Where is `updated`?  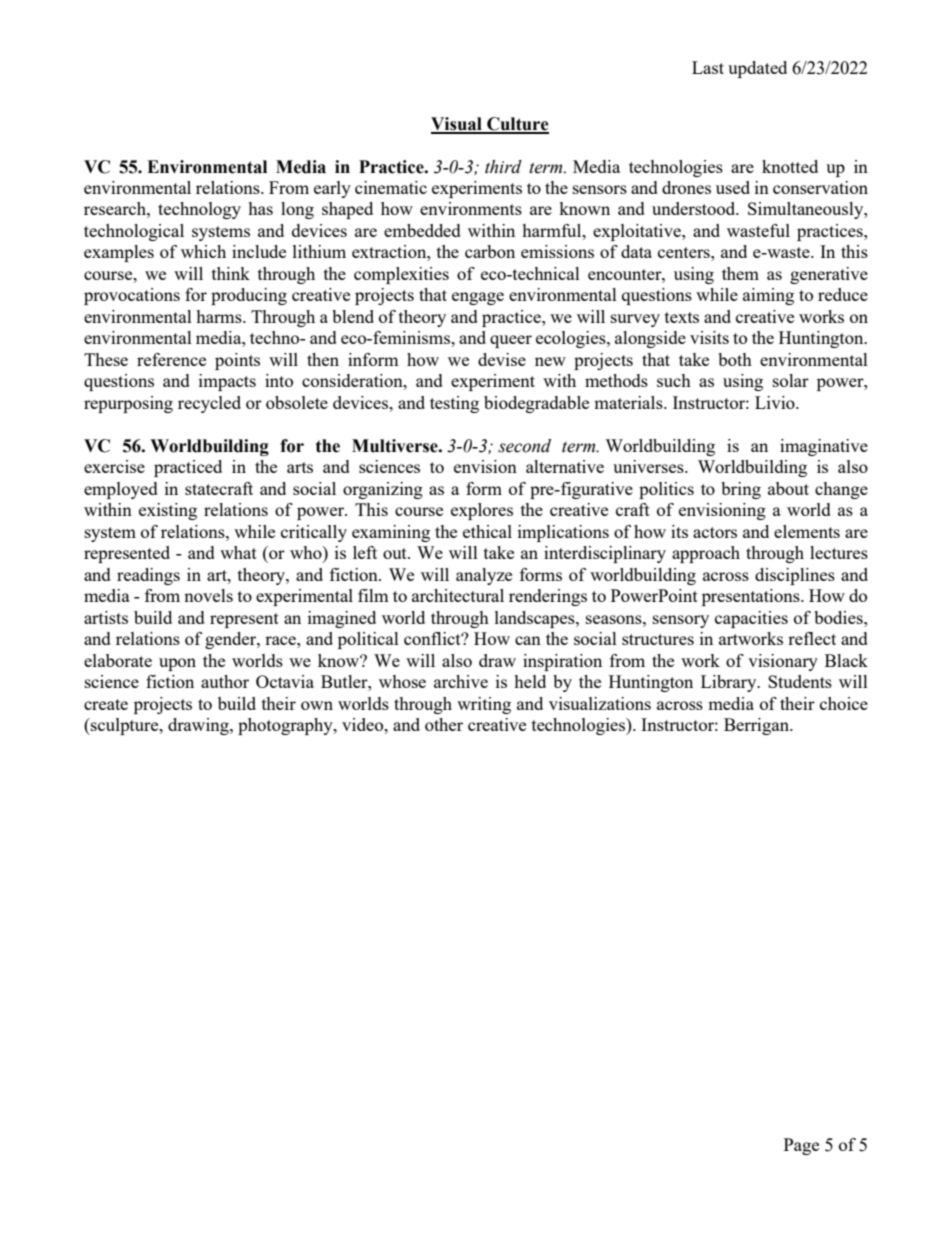
updated is located at coordinates (757, 69).
